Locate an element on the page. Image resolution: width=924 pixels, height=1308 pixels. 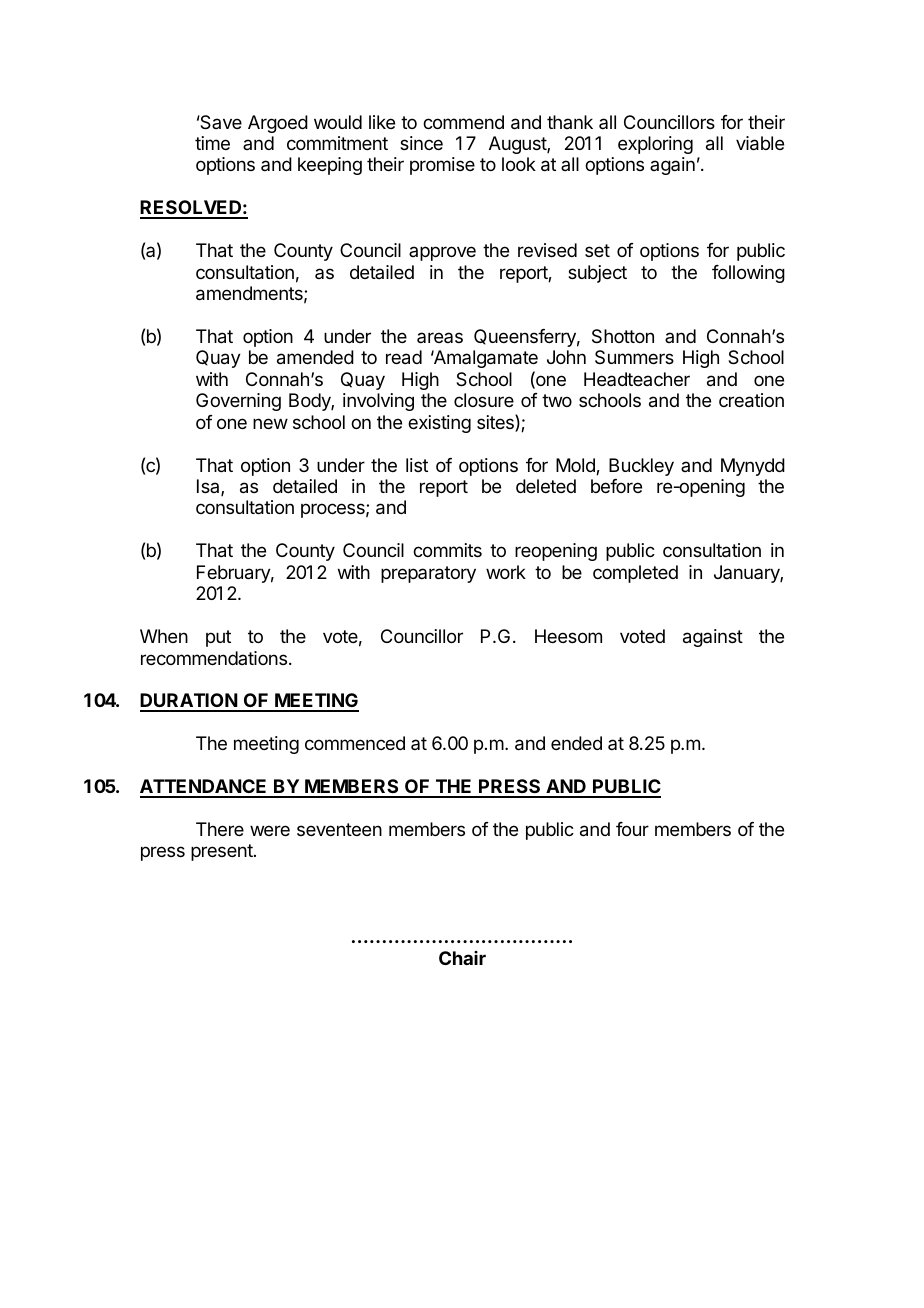
exploring is located at coordinates (655, 145).
